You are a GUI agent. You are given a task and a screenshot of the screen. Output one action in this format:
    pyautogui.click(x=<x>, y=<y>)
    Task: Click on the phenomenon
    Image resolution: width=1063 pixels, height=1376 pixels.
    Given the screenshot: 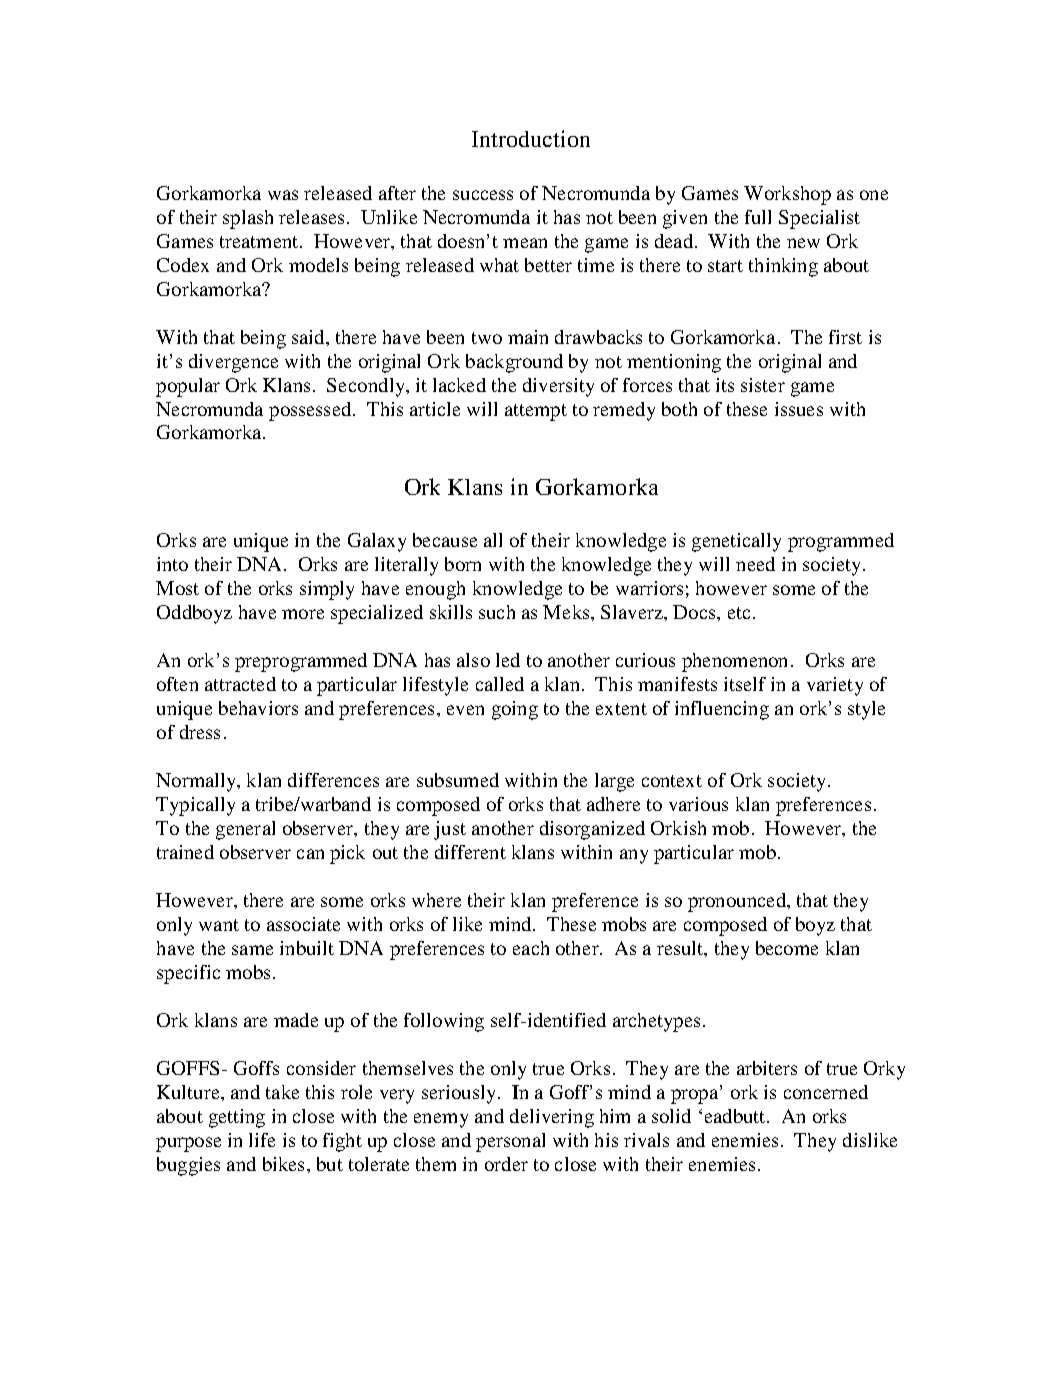 What is the action you would take?
    pyautogui.click(x=734, y=662)
